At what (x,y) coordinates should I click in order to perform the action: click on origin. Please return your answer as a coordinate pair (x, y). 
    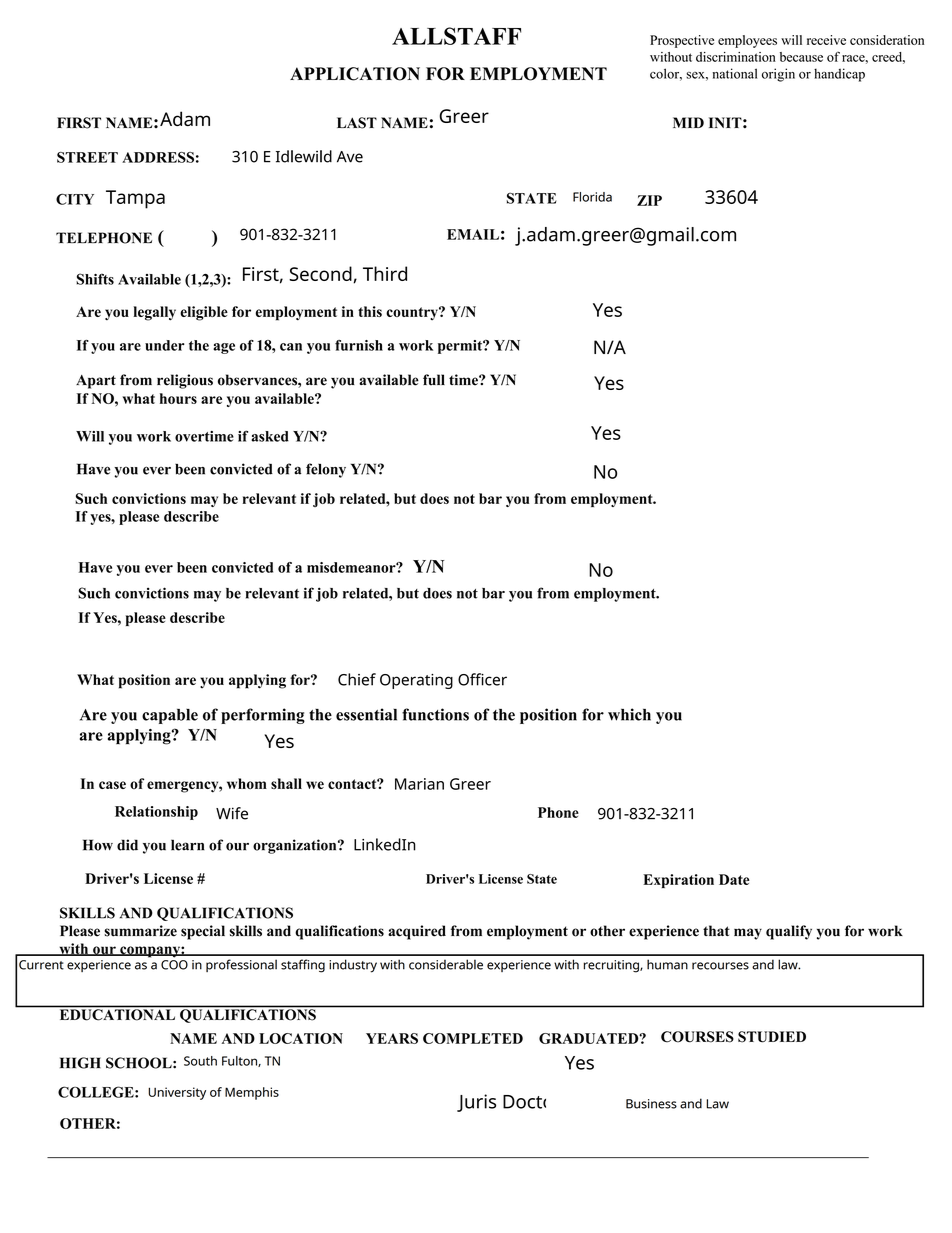
    Looking at the image, I should click on (778, 75).
